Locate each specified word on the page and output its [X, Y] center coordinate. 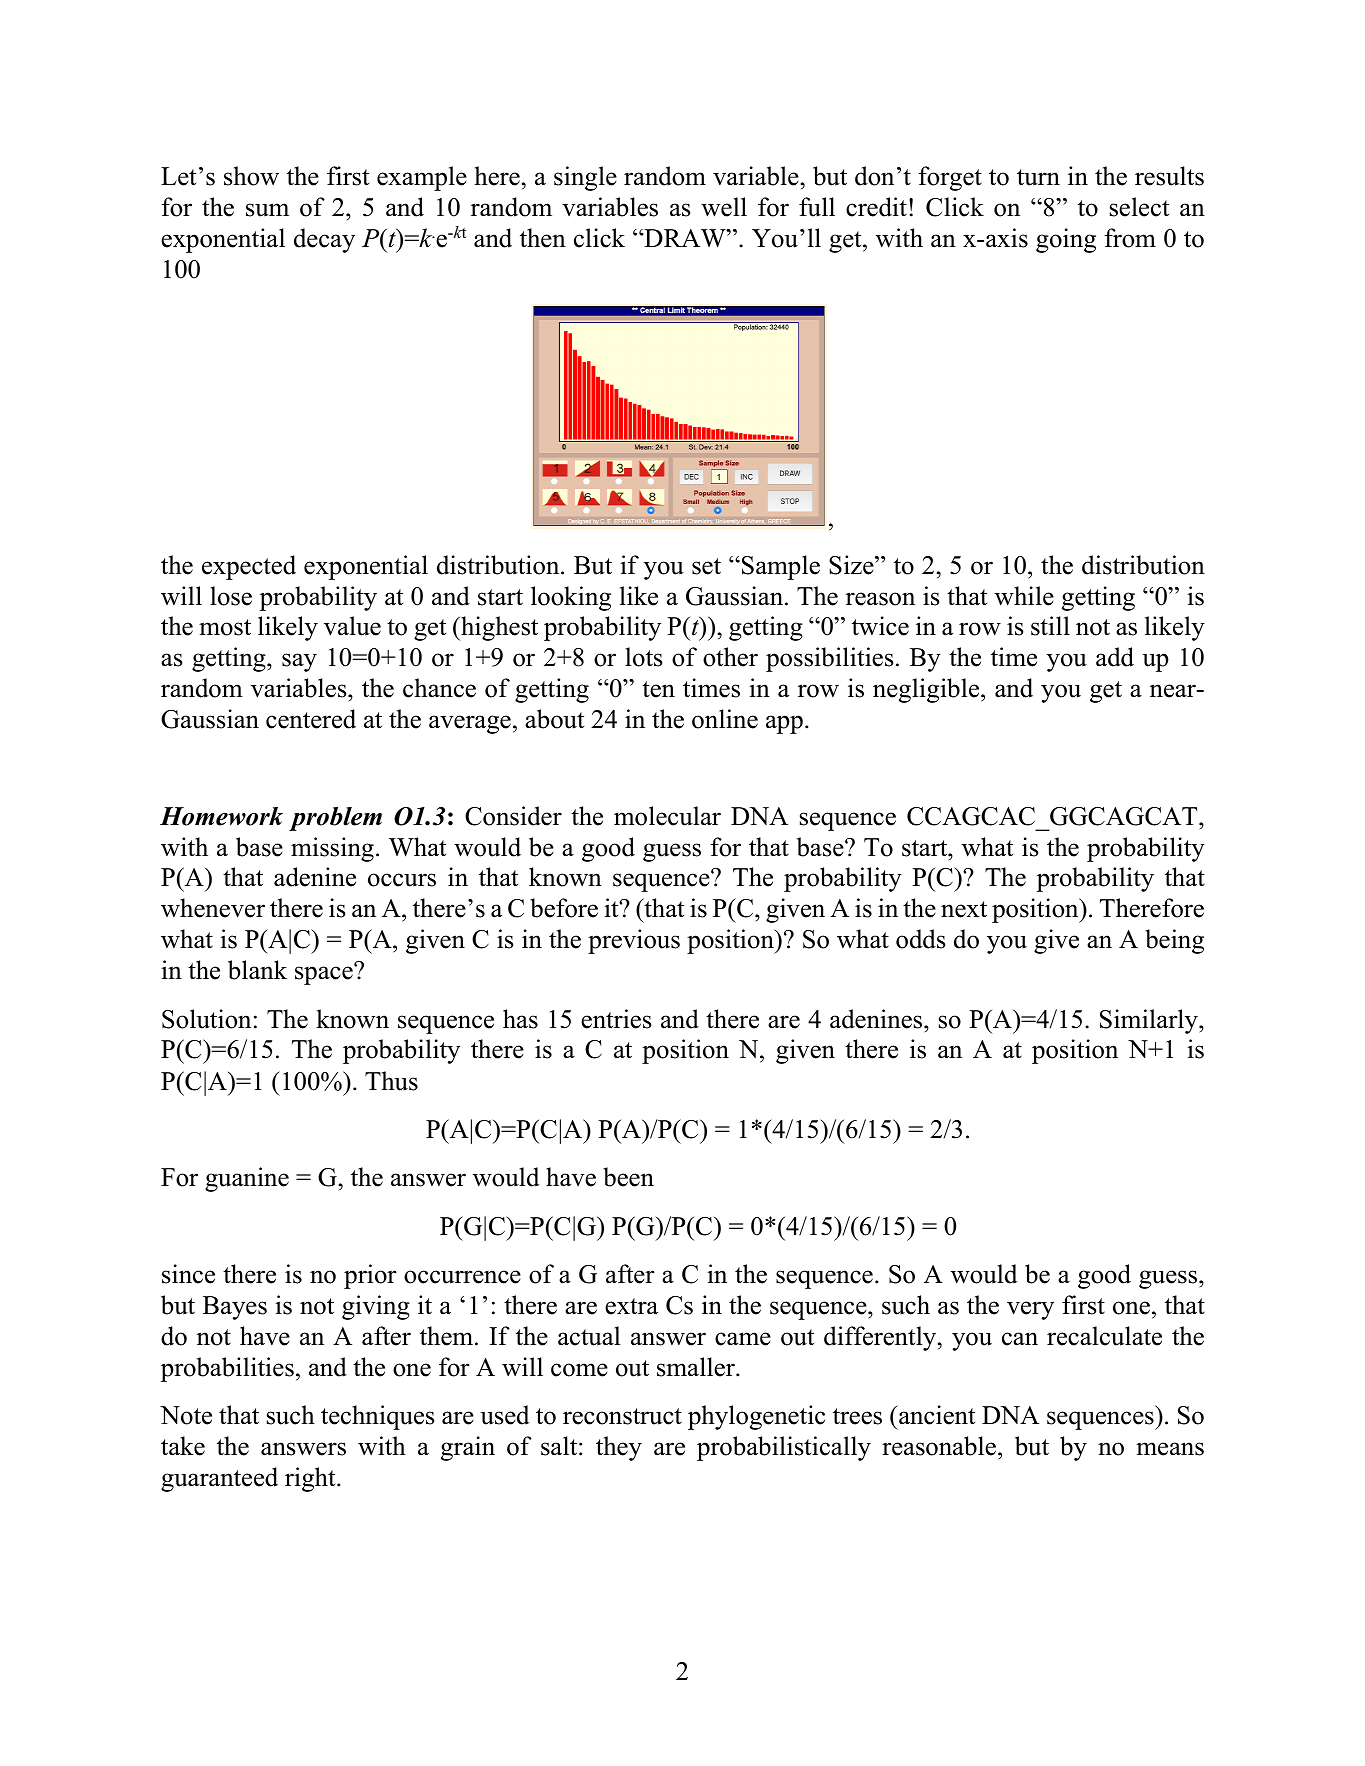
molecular [667, 816]
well [724, 207]
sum [267, 210]
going [1066, 240]
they [619, 1448]
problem [335, 819]
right [311, 1479]
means [1170, 1449]
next [964, 909]
